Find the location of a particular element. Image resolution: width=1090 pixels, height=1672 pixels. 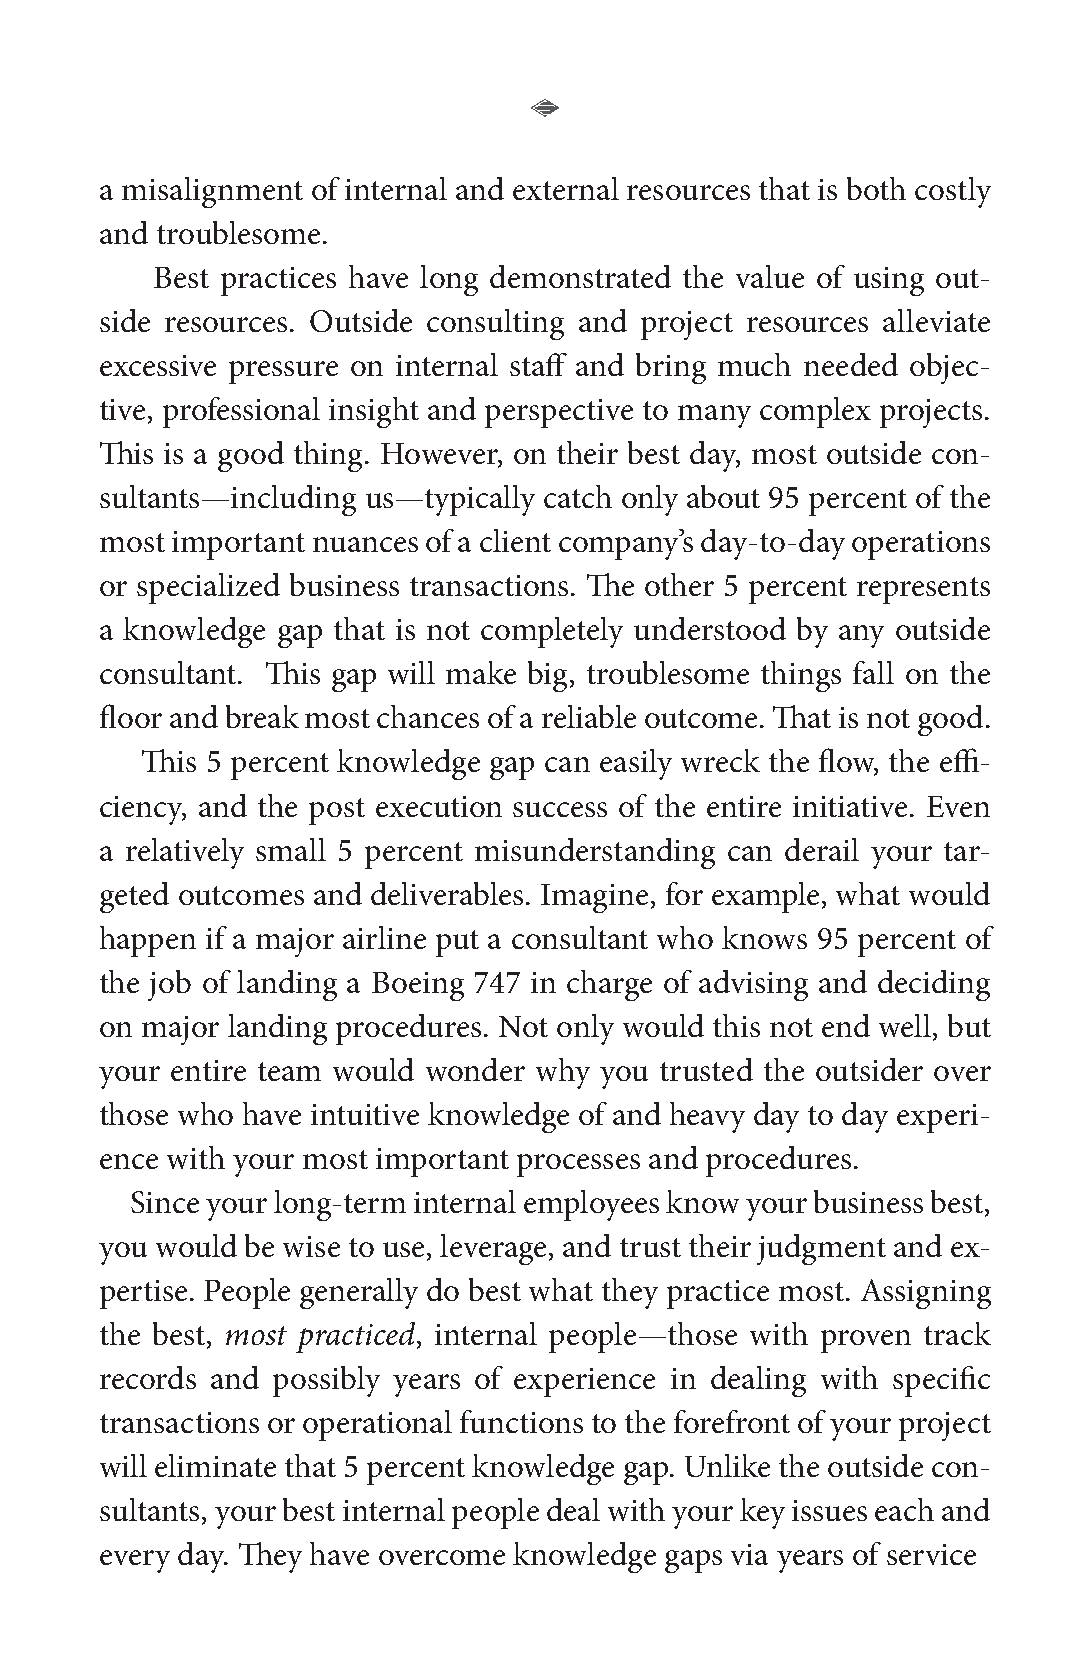

small is located at coordinates (291, 849).
